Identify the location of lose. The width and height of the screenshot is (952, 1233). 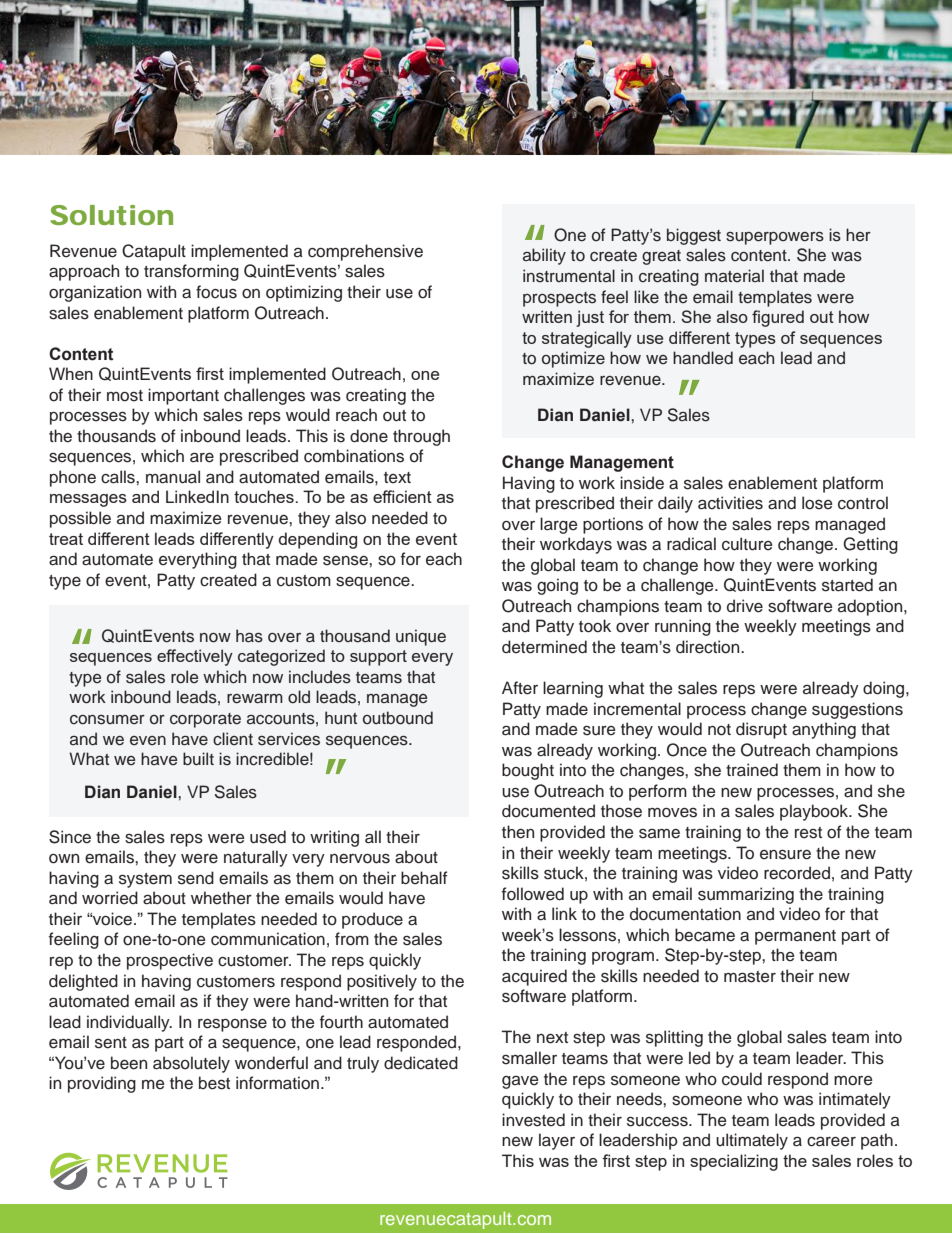
(817, 503).
